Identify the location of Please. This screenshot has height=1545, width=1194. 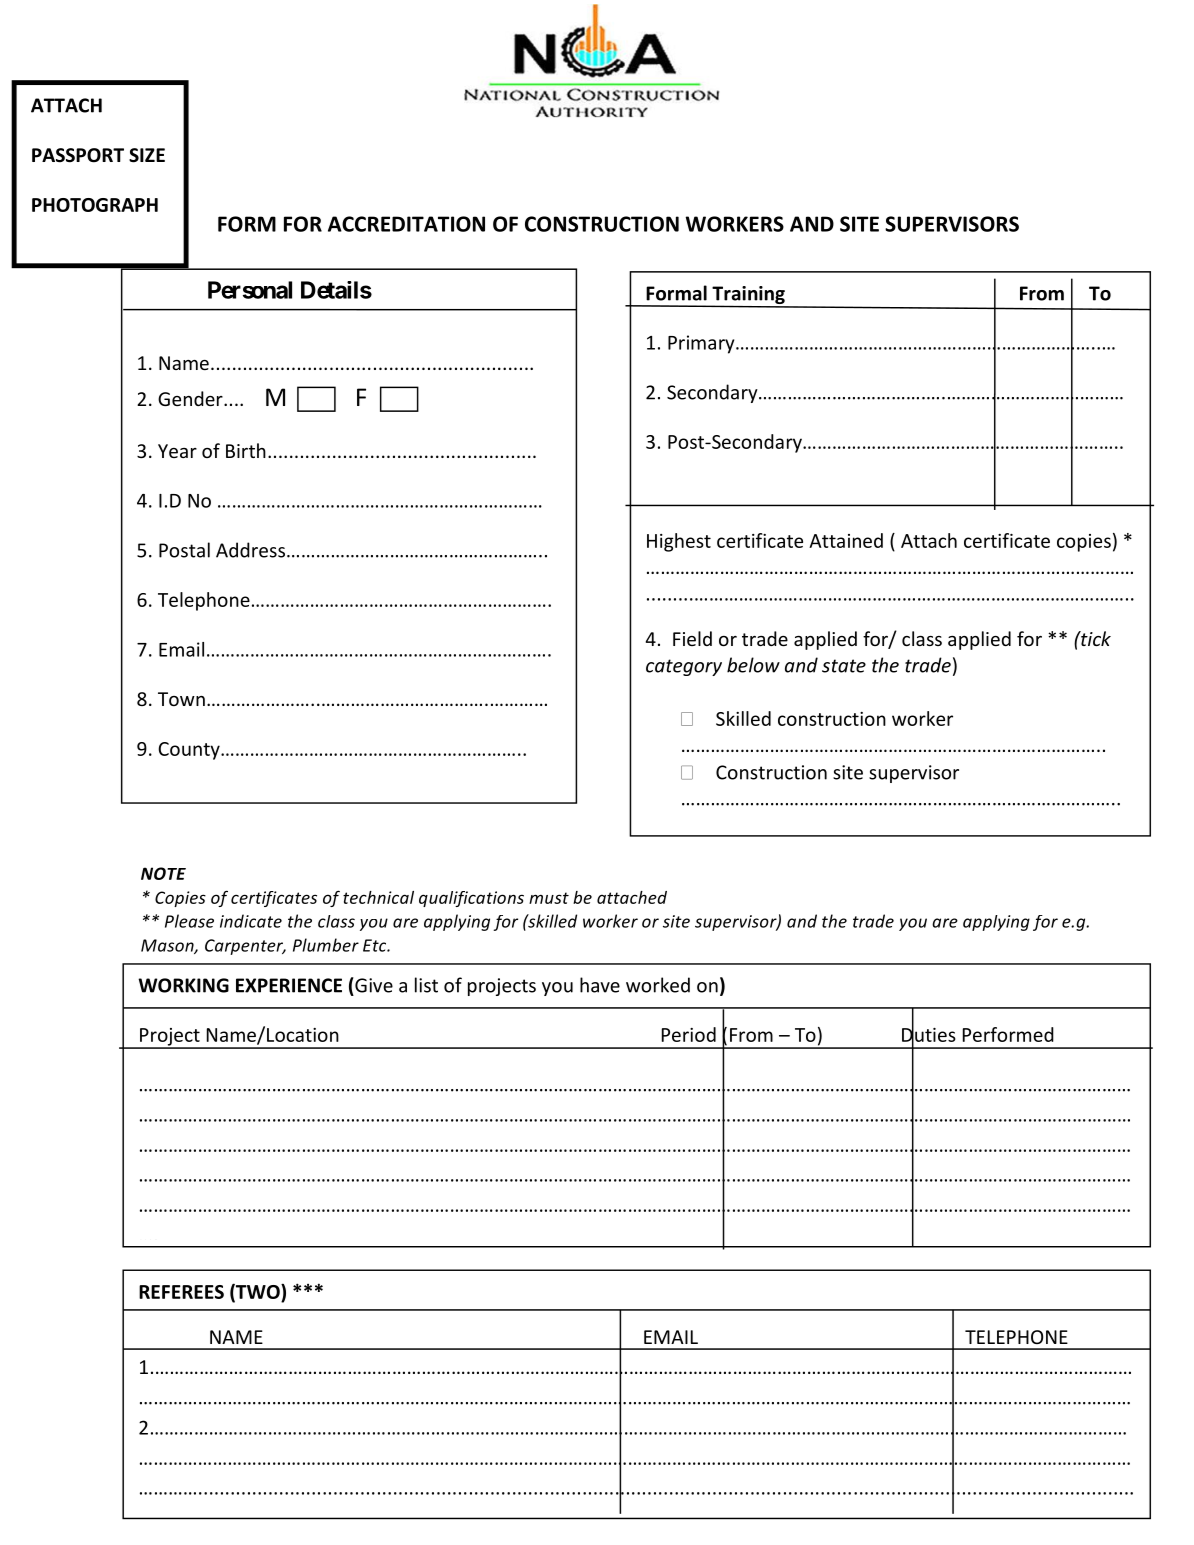
(189, 921).
